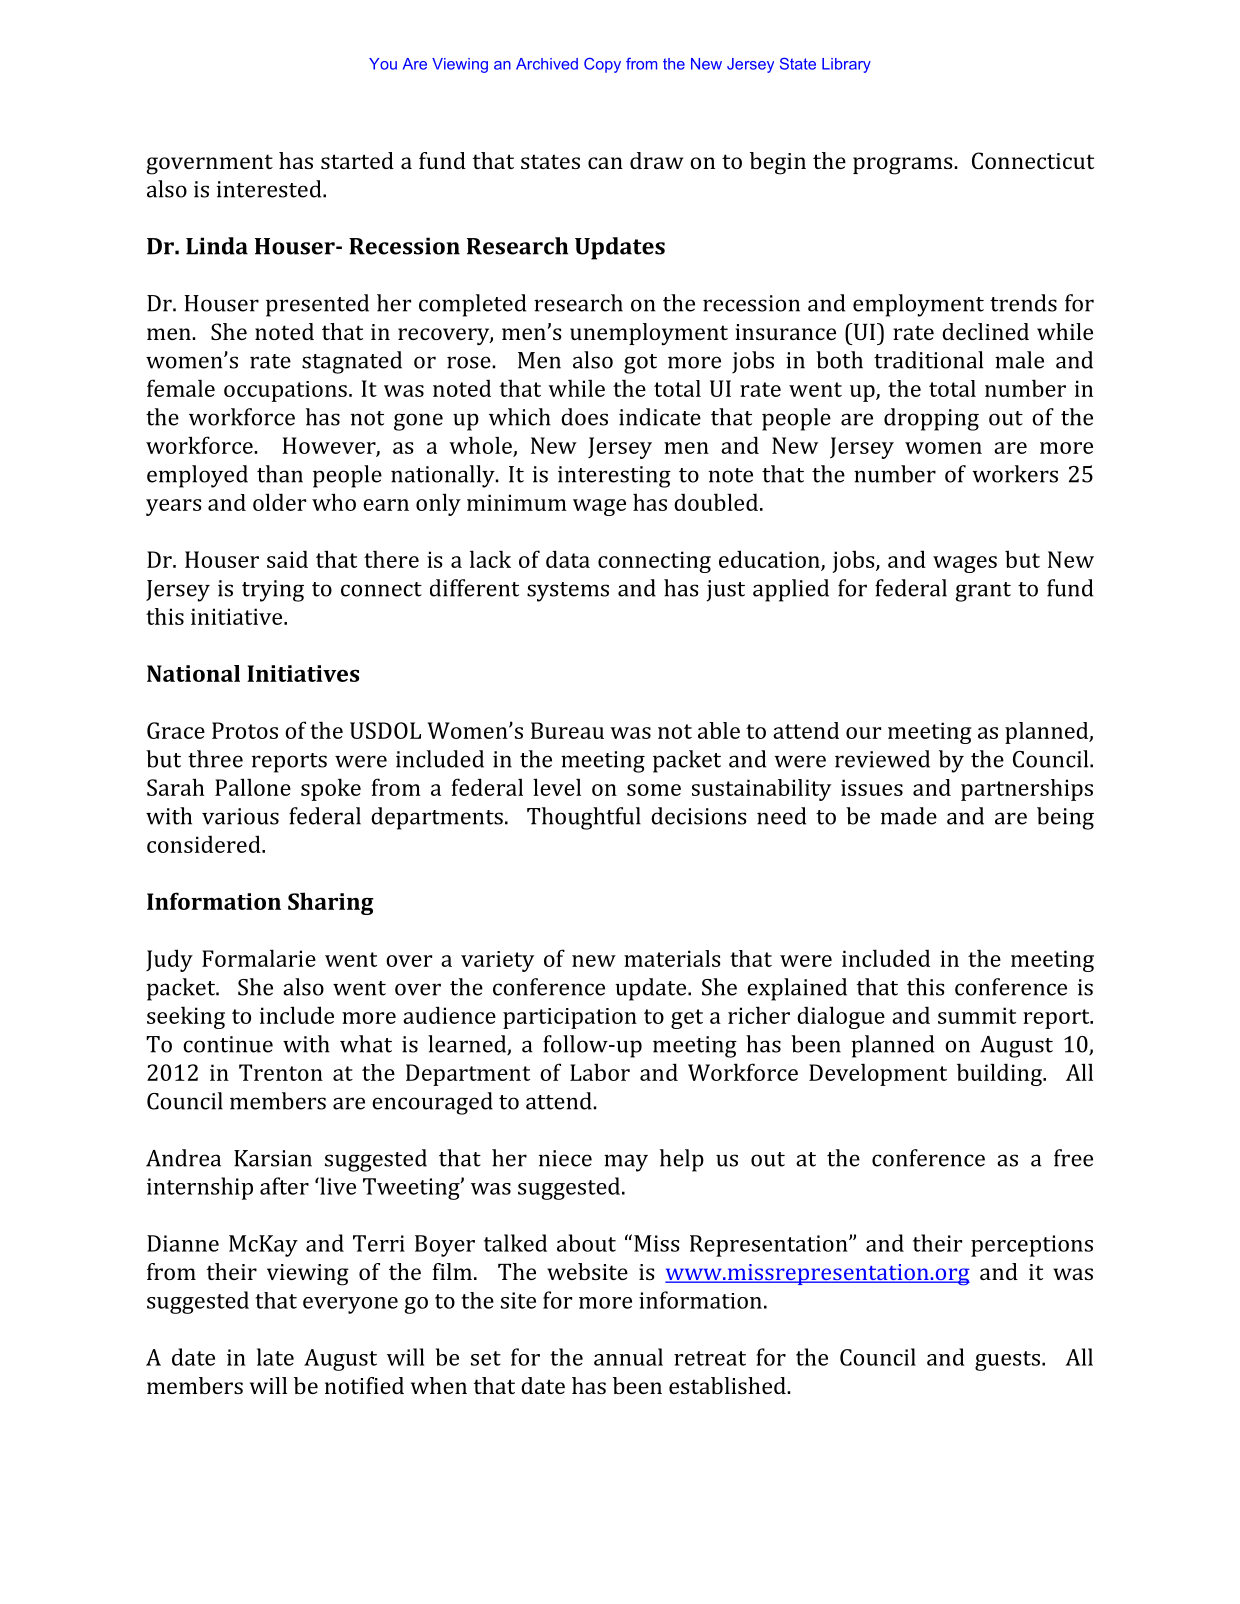 This document has width=1240, height=1604. I want to click on Copy, so click(602, 65).
